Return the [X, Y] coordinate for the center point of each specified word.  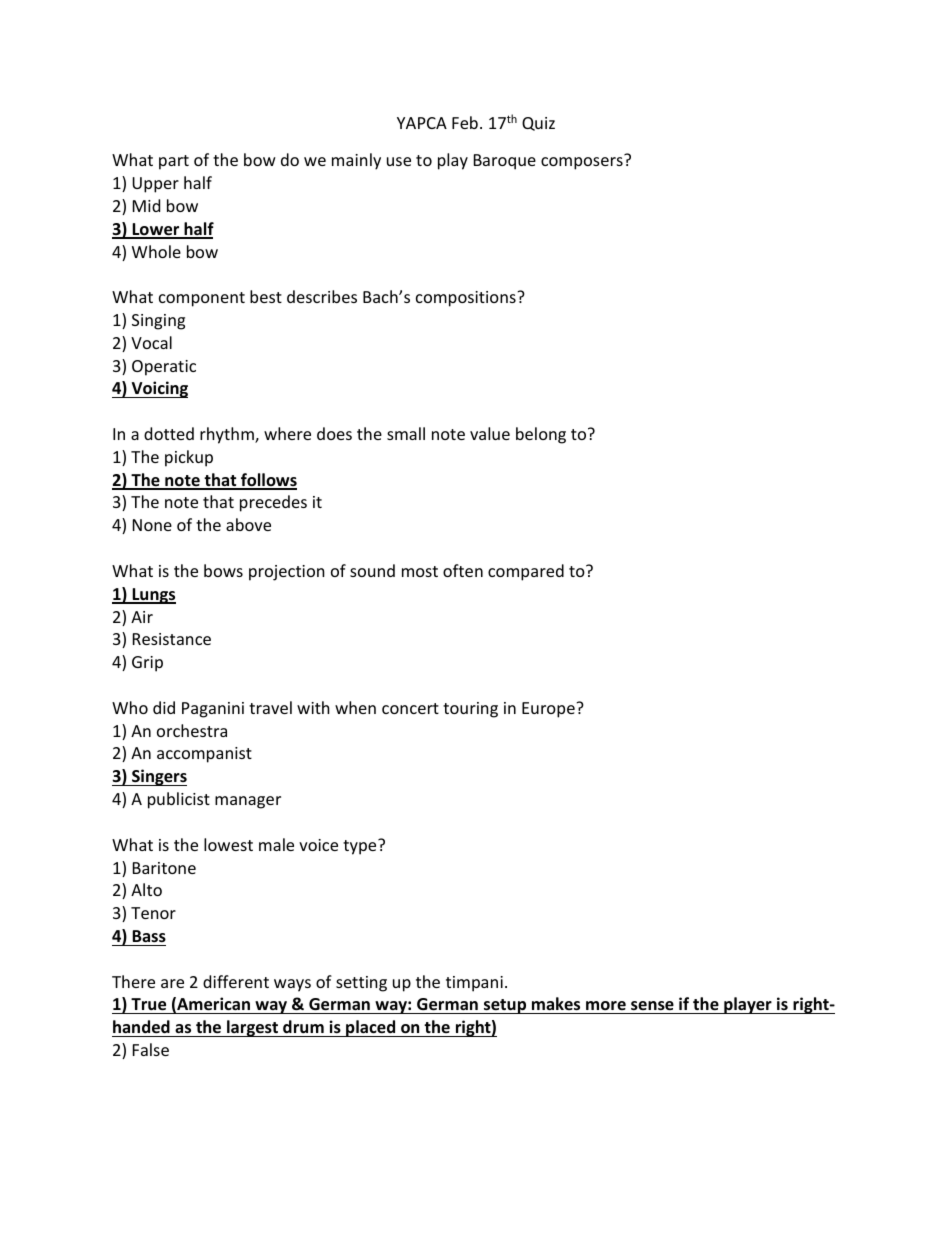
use [399, 161]
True [148, 1004]
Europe [549, 710]
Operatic [164, 368]
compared [526, 572]
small [406, 433]
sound [372, 570]
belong [541, 435]
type [361, 847]
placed [371, 1028]
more [606, 1006]
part [174, 162]
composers [582, 163]
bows [223, 570]
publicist [179, 800]
